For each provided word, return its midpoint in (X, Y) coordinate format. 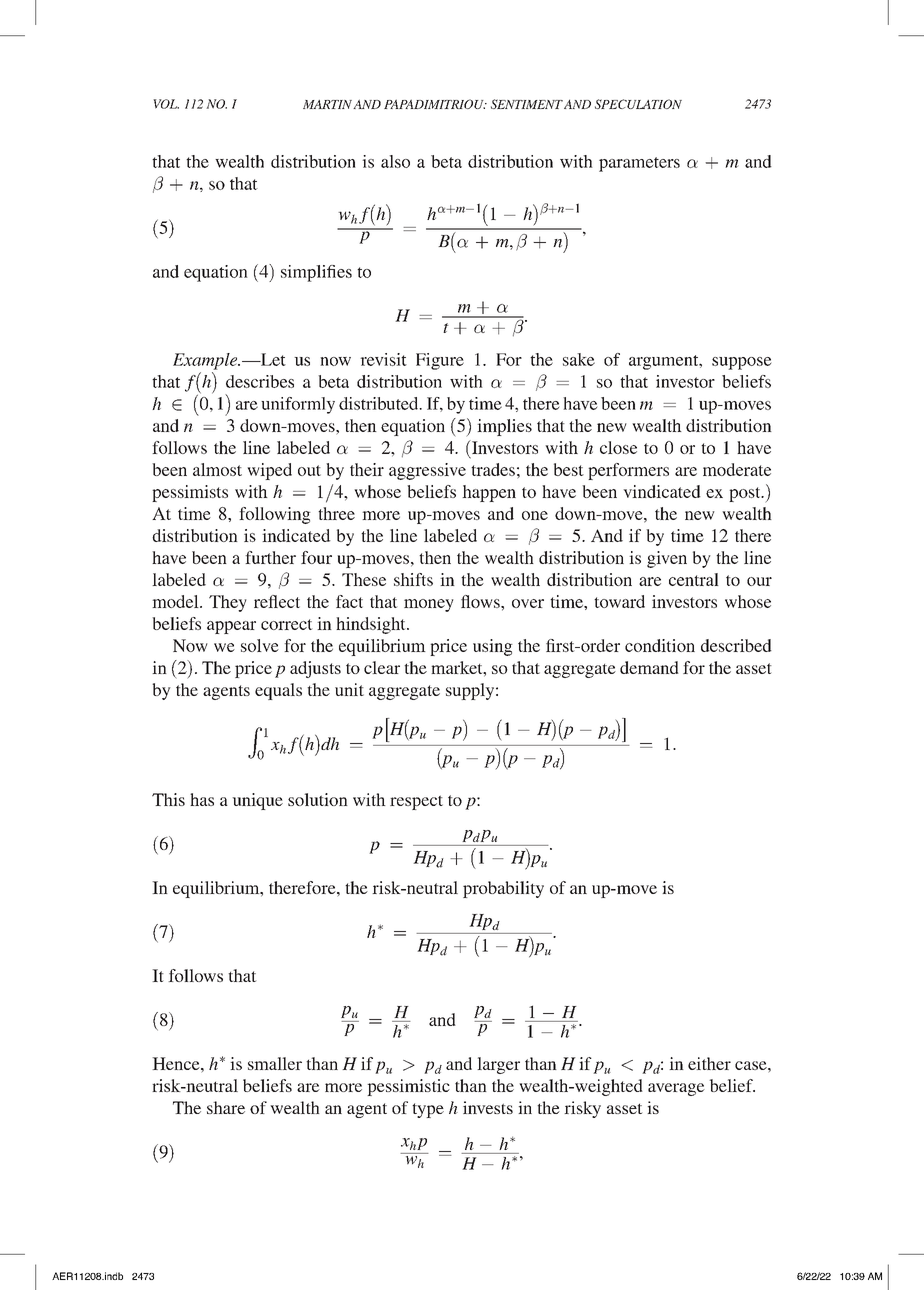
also (395, 161)
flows (481, 601)
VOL (166, 104)
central (694, 579)
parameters (639, 164)
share (226, 1107)
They (228, 603)
